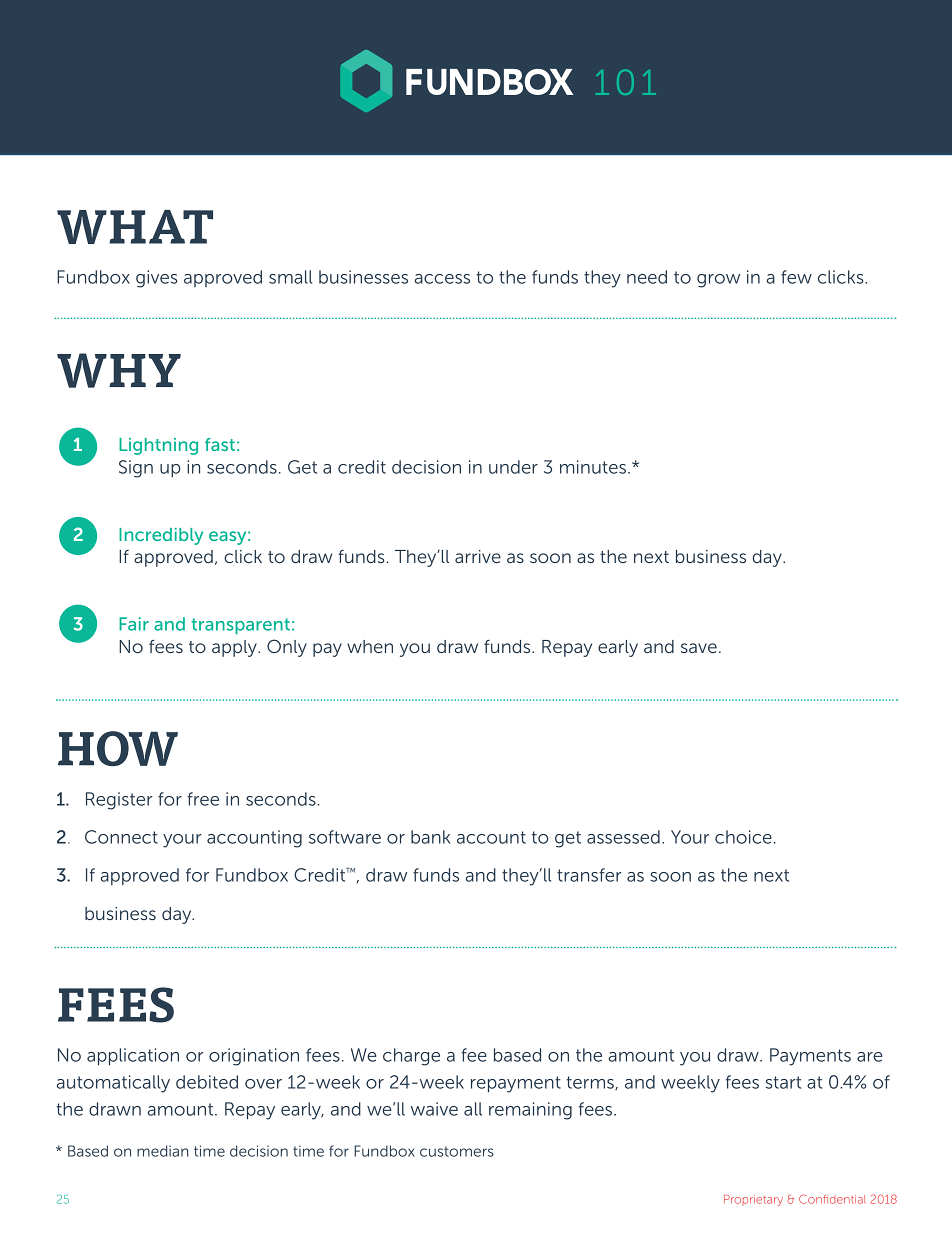 This document has width=952, height=1233. Describe the element at coordinates (699, 648) in the document. I see `save` at that location.
